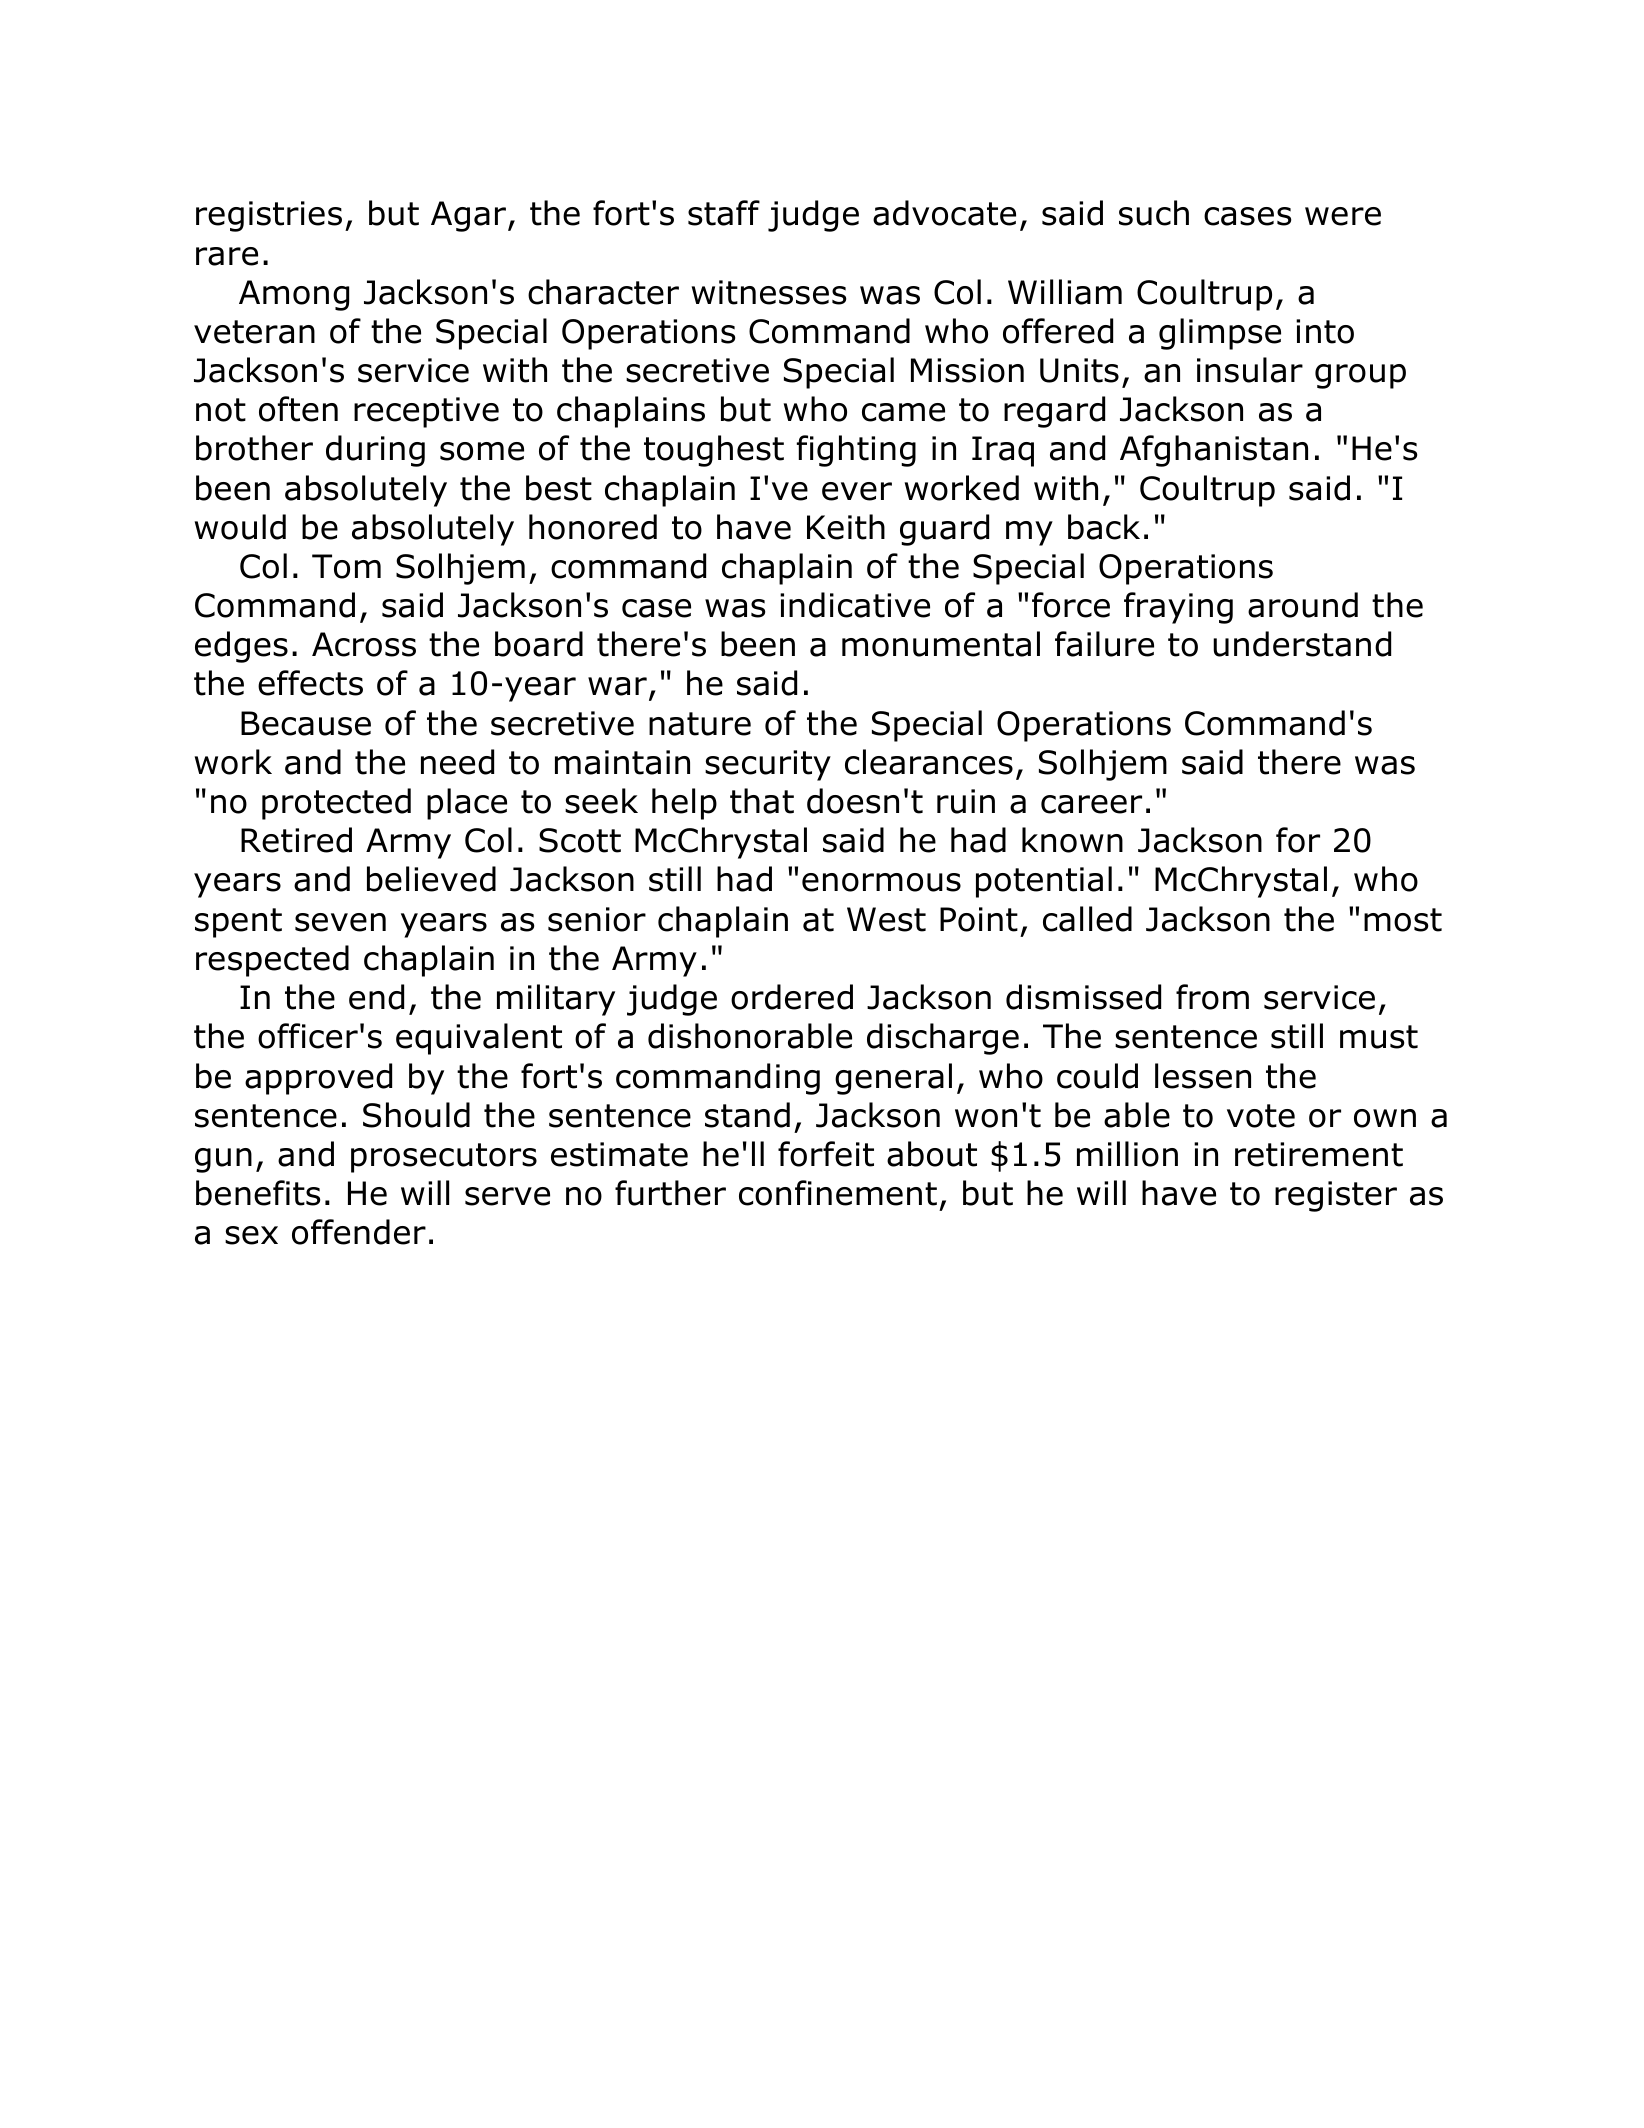 This screenshot has height=2128, width=1644. I want to click on offender, so click(359, 1232).
